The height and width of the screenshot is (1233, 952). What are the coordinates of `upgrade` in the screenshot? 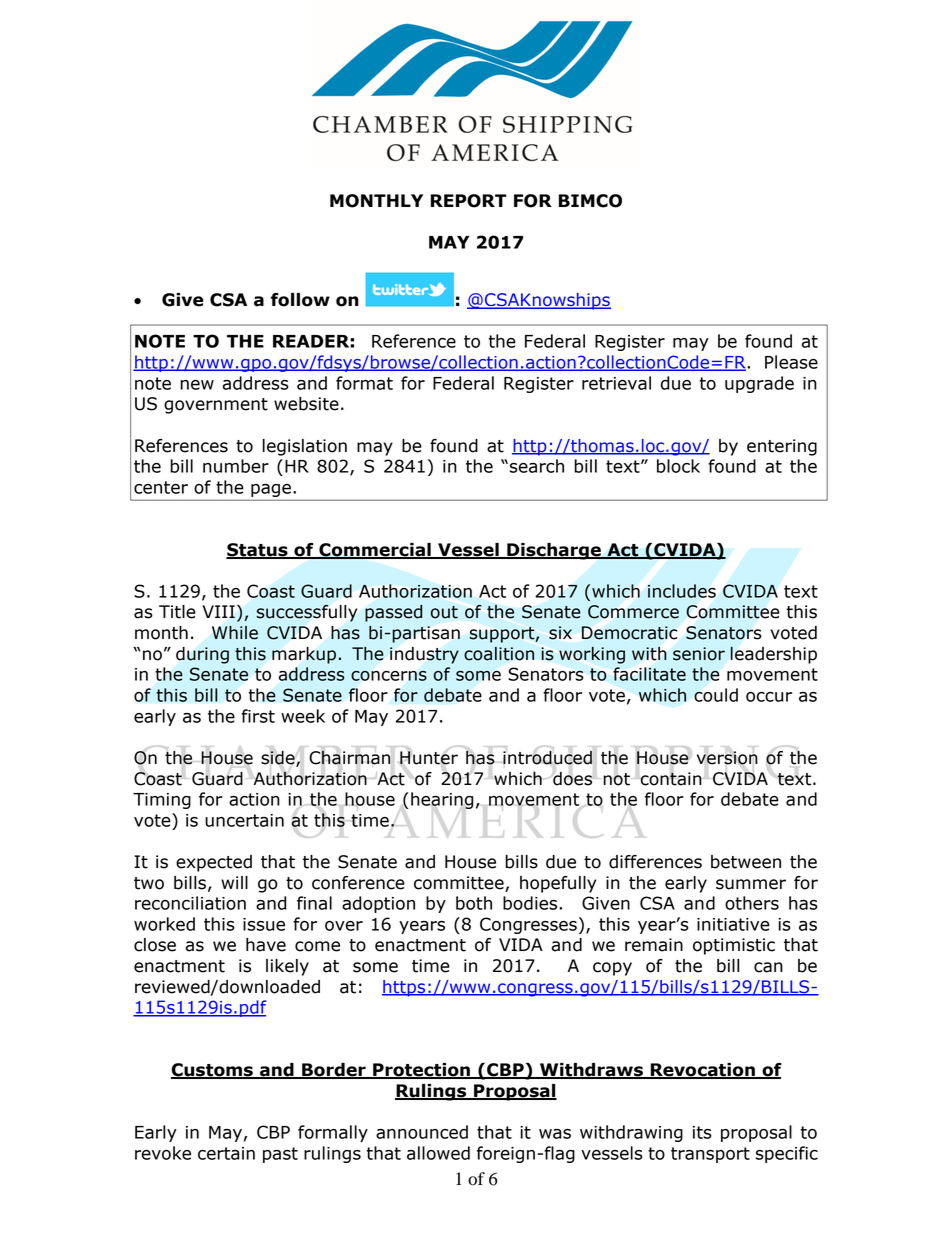 It's located at (759, 384).
